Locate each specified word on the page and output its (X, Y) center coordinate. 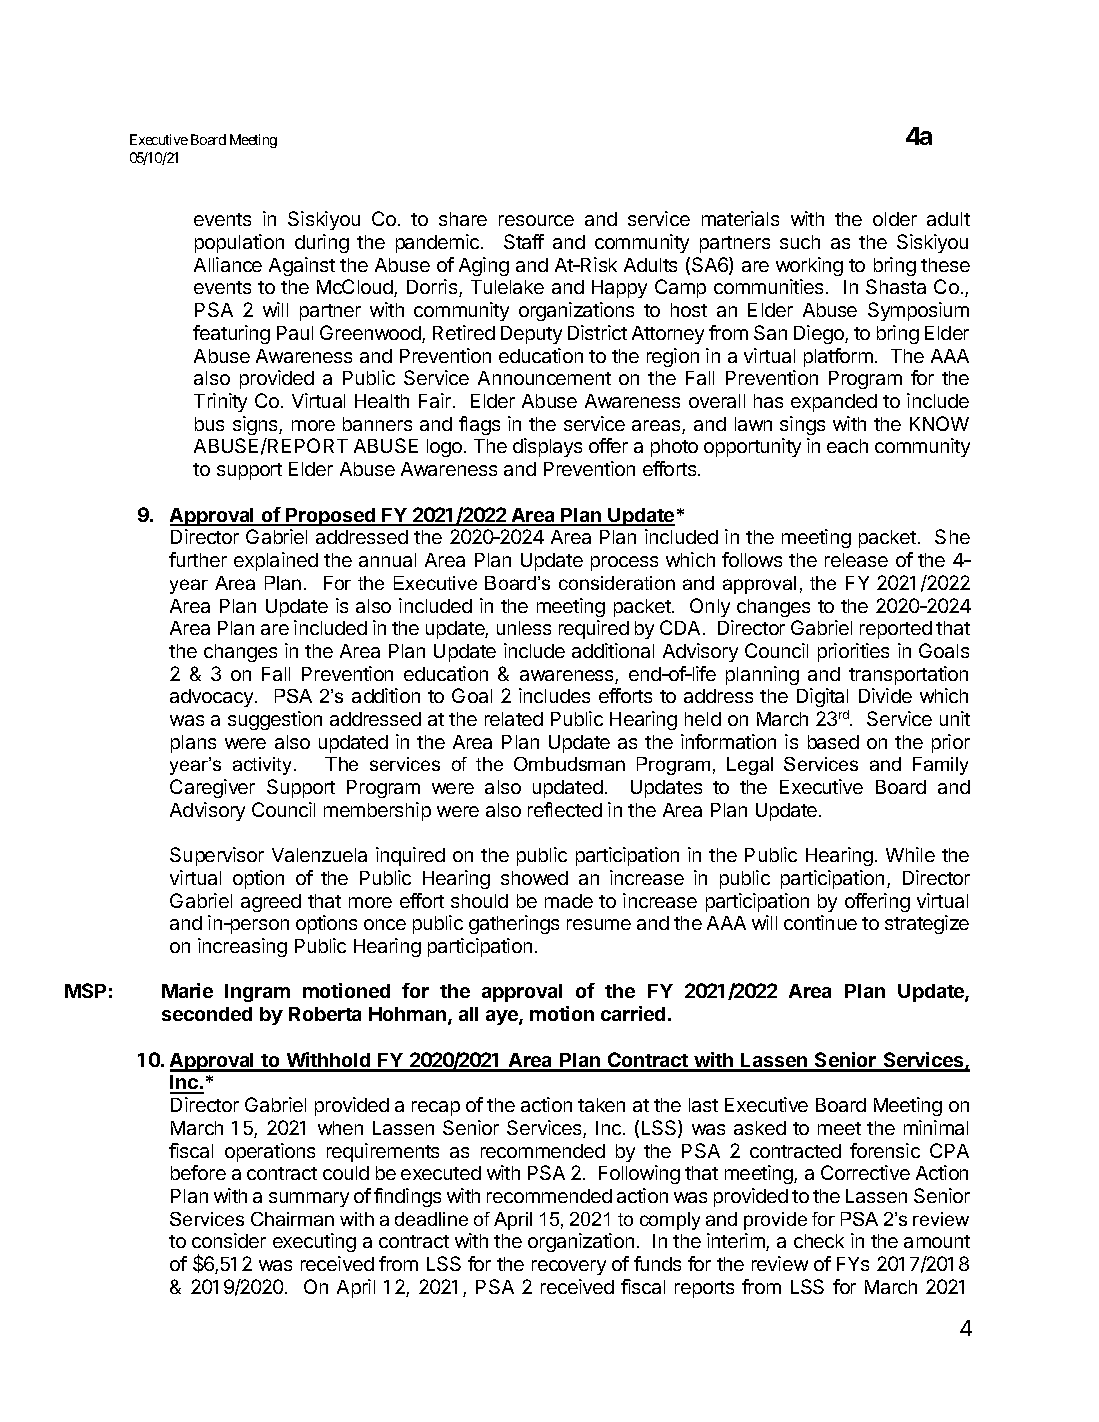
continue (820, 922)
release (856, 560)
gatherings (514, 924)
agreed (271, 903)
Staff (524, 241)
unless (524, 628)
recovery (569, 1267)
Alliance (228, 264)
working (809, 266)
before (198, 1172)
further (198, 559)
